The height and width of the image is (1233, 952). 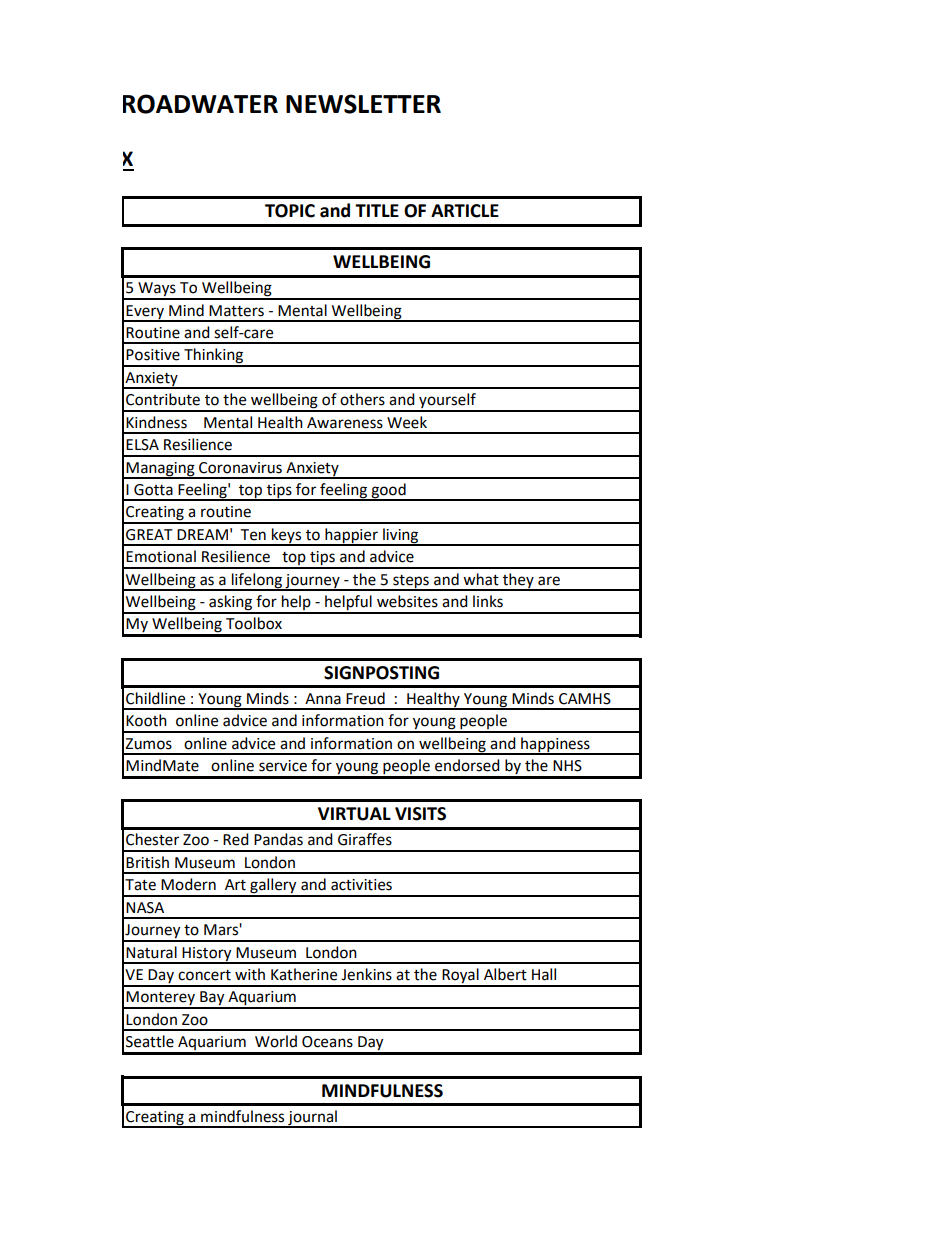 What do you see at coordinates (290, 211) in the image?
I see `TOPIC` at bounding box center [290, 211].
